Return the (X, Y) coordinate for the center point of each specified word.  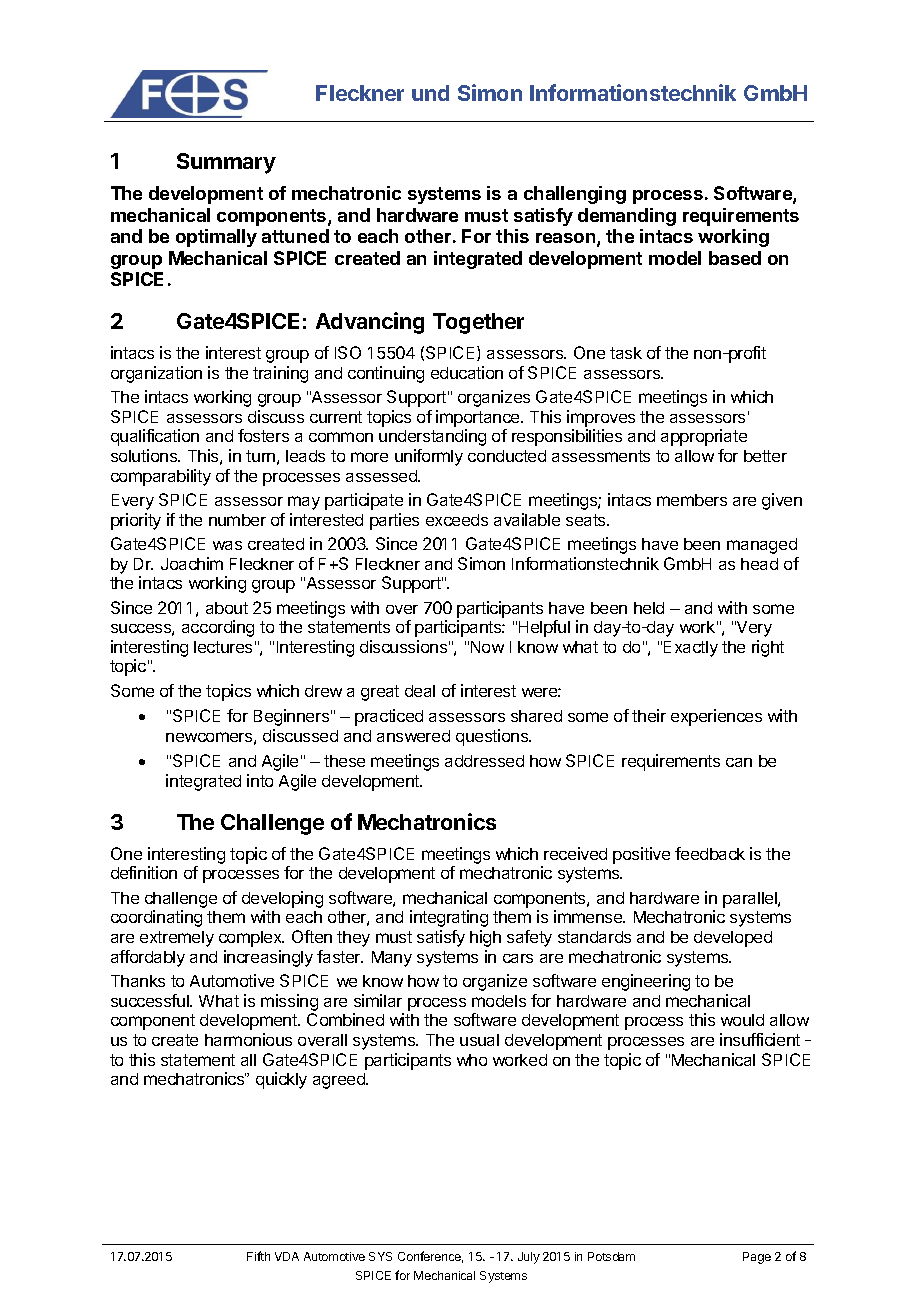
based (735, 258)
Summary (226, 163)
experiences (716, 717)
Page (757, 1258)
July (529, 1258)
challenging (575, 195)
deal (420, 691)
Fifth (258, 1256)
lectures (223, 647)
